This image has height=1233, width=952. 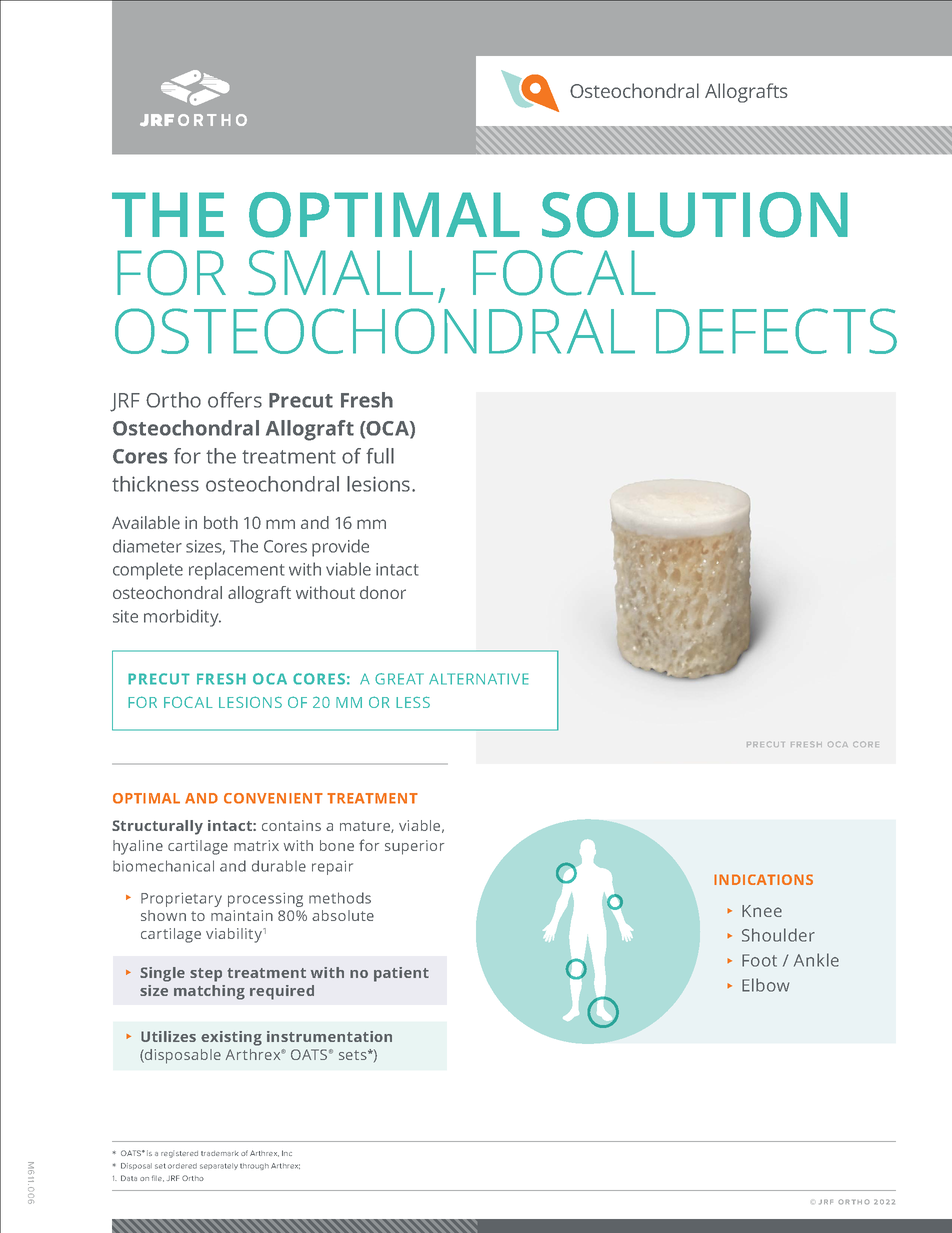 I want to click on SOLUTION, so click(x=695, y=215).
